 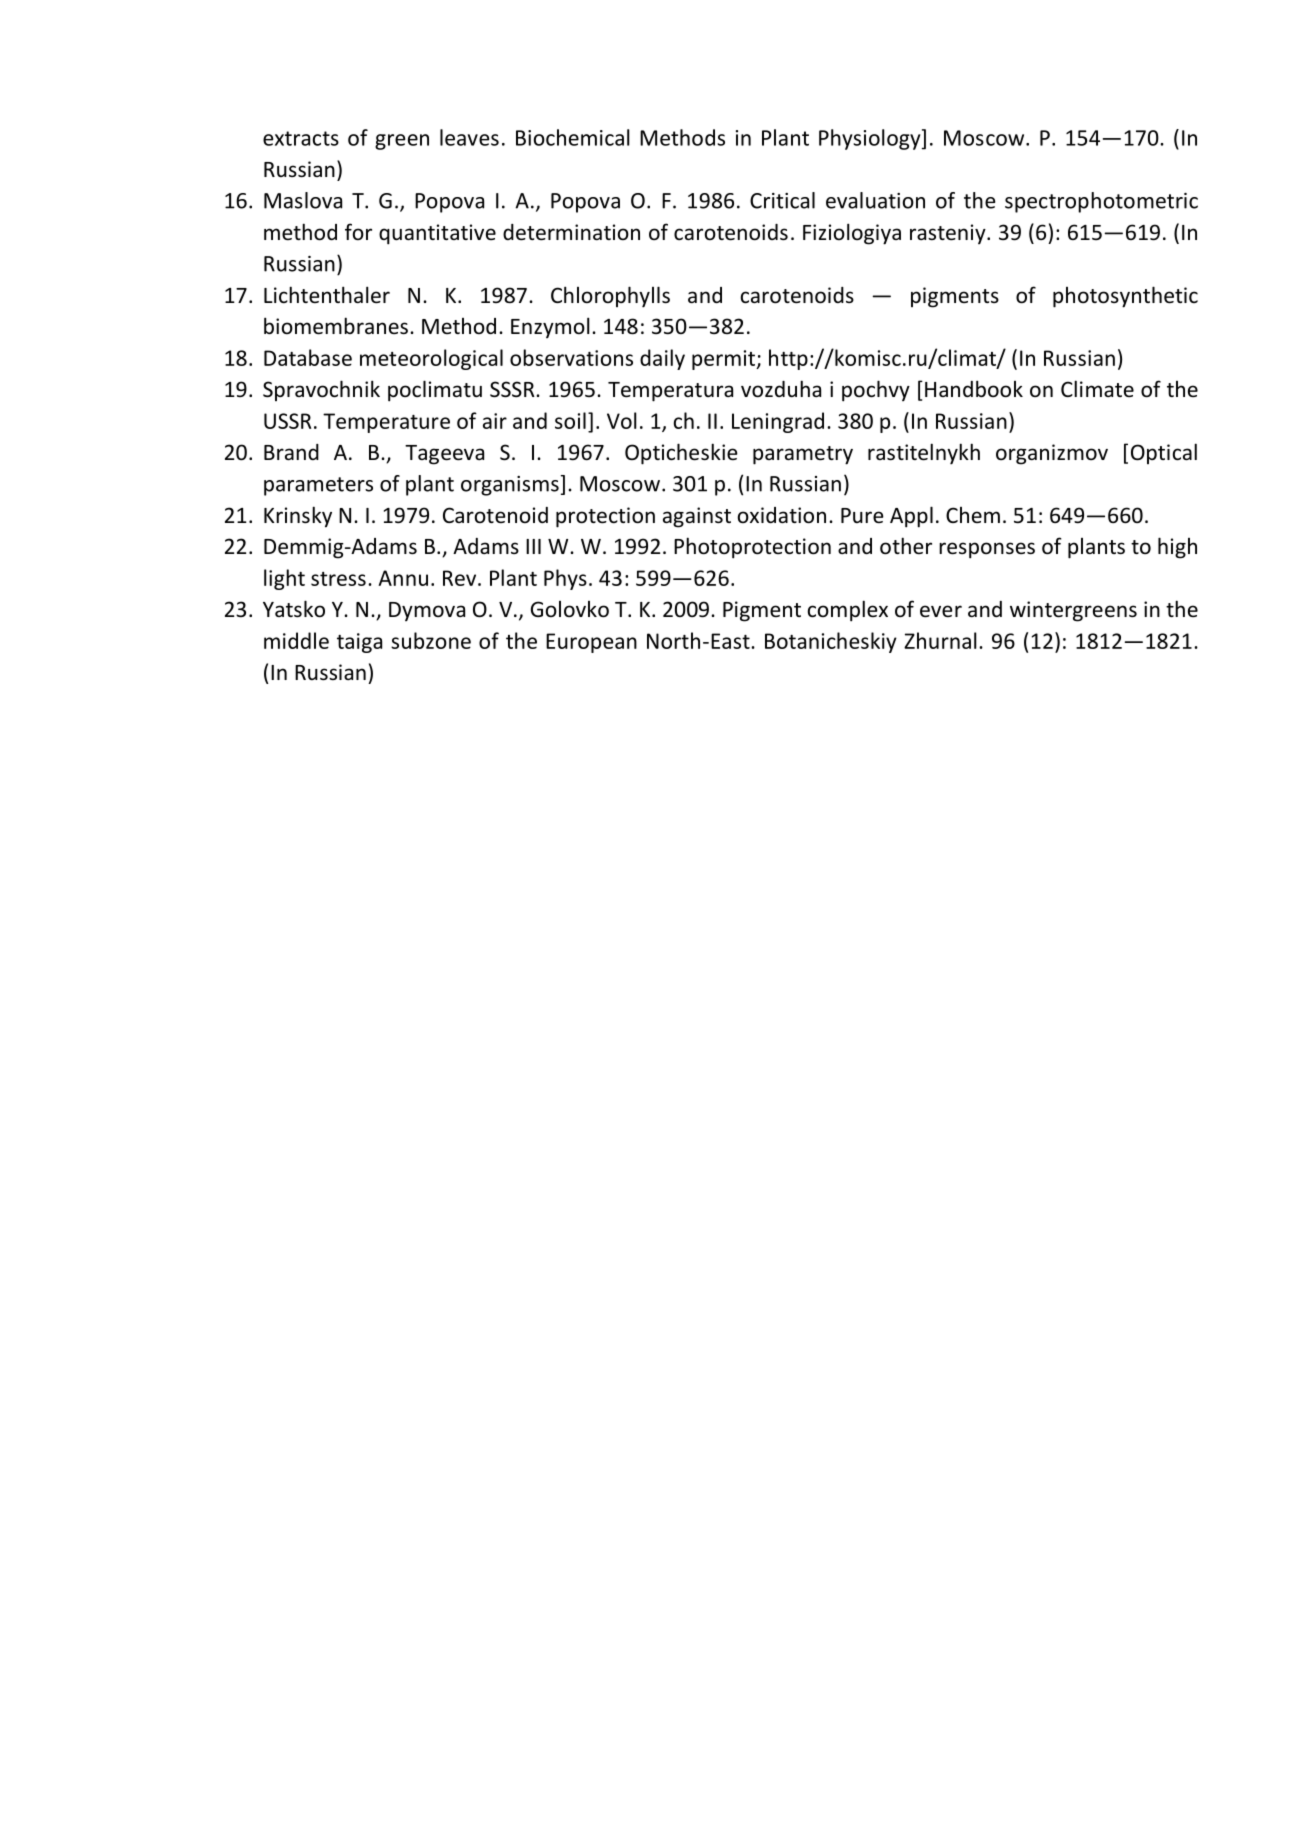 I want to click on Critical, so click(x=782, y=200).
